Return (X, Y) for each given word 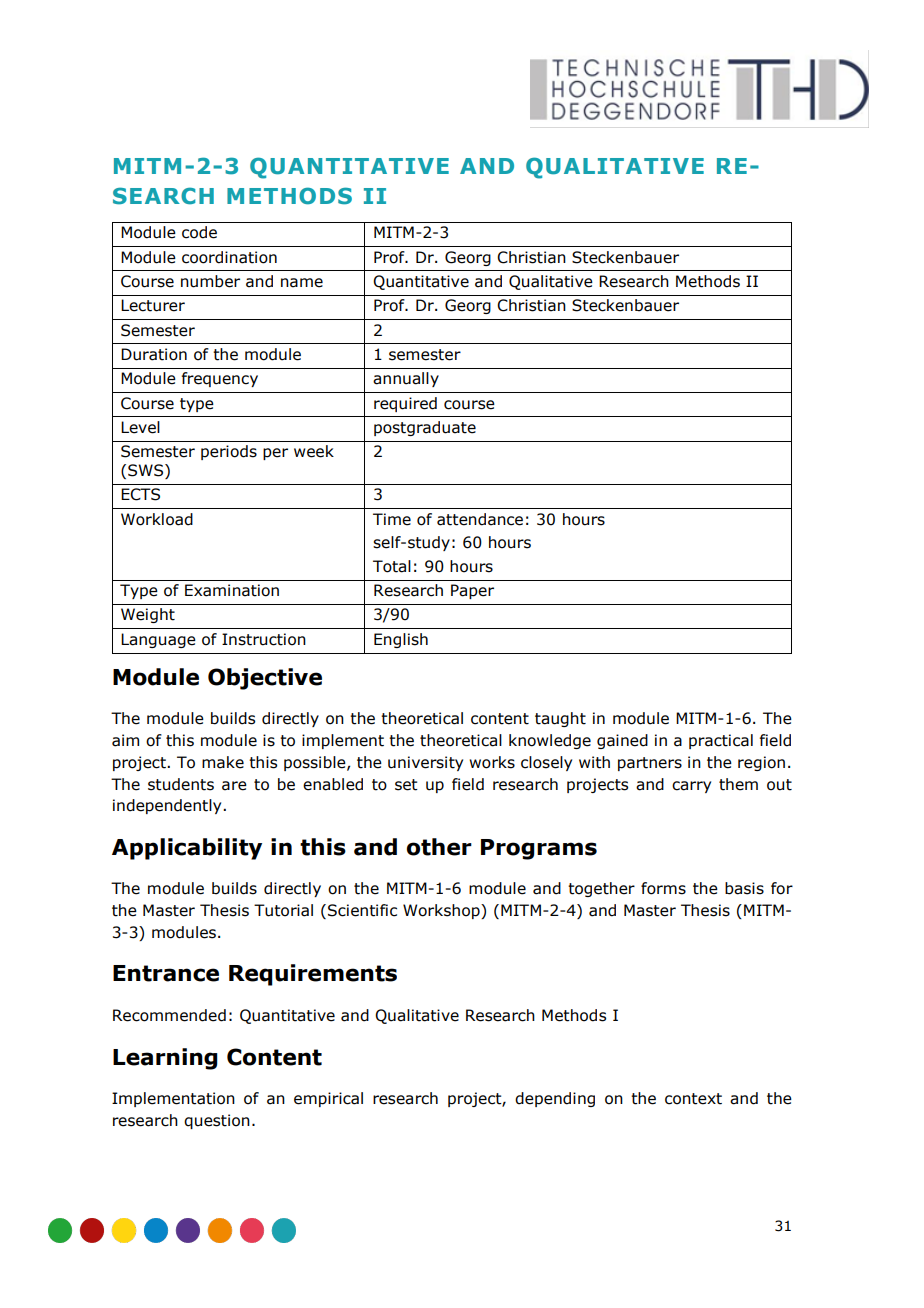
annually (406, 379)
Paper (472, 591)
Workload (157, 519)
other (439, 847)
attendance (480, 519)
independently (168, 806)
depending (555, 1099)
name (302, 283)
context (693, 1099)
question (217, 1121)
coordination (229, 257)
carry (691, 787)
